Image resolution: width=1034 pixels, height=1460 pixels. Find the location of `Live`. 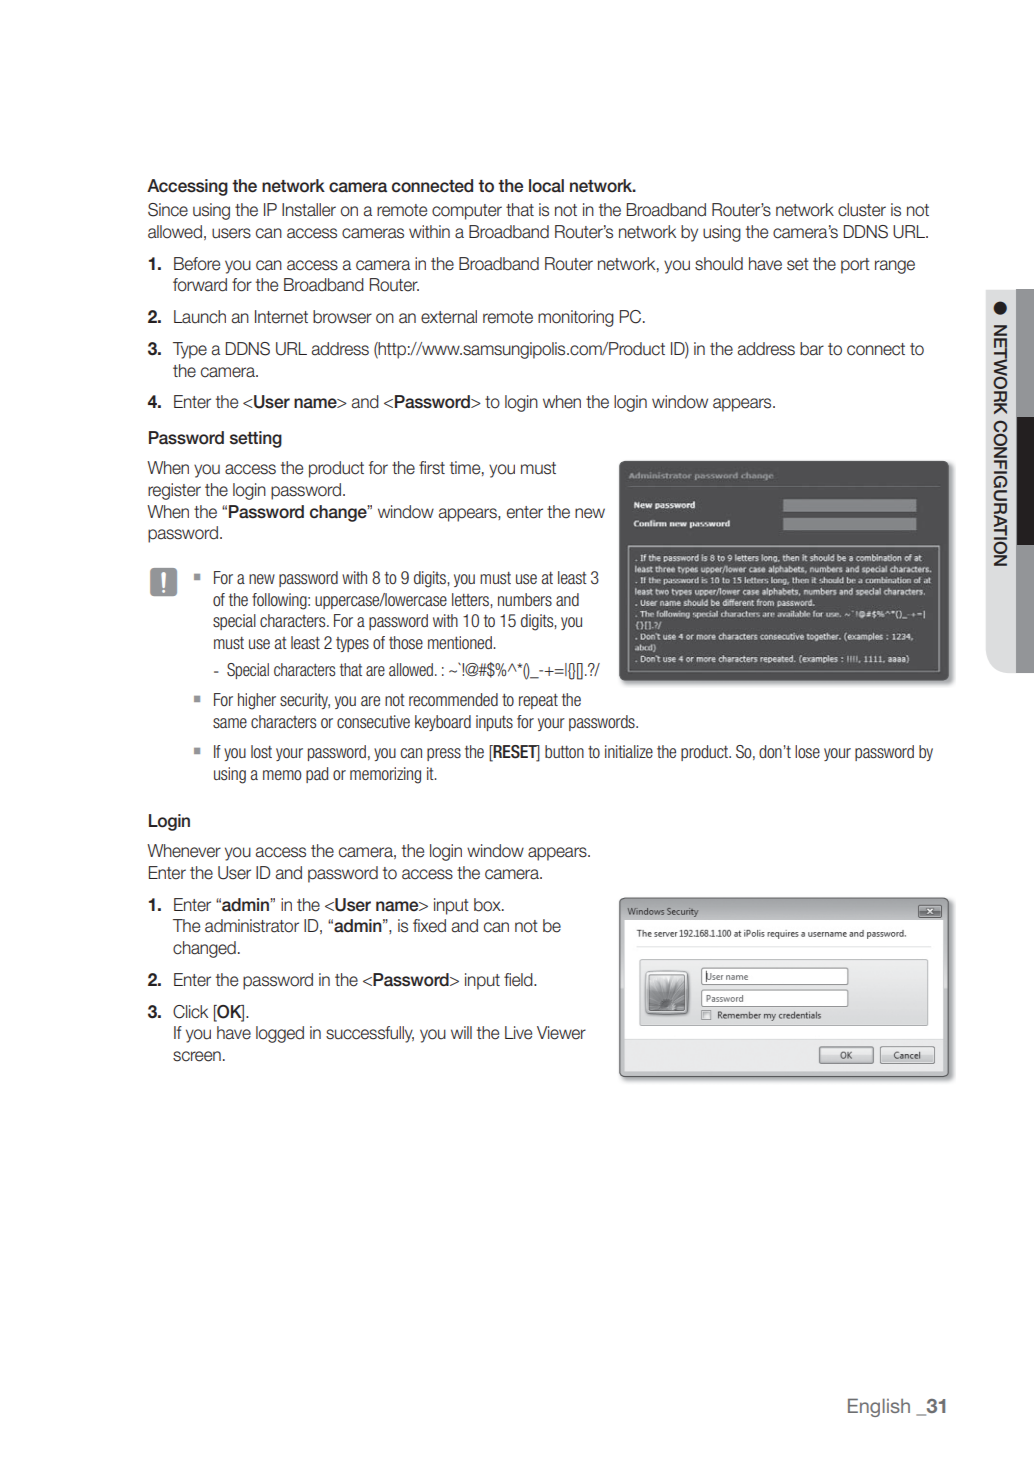

Live is located at coordinates (518, 1033).
